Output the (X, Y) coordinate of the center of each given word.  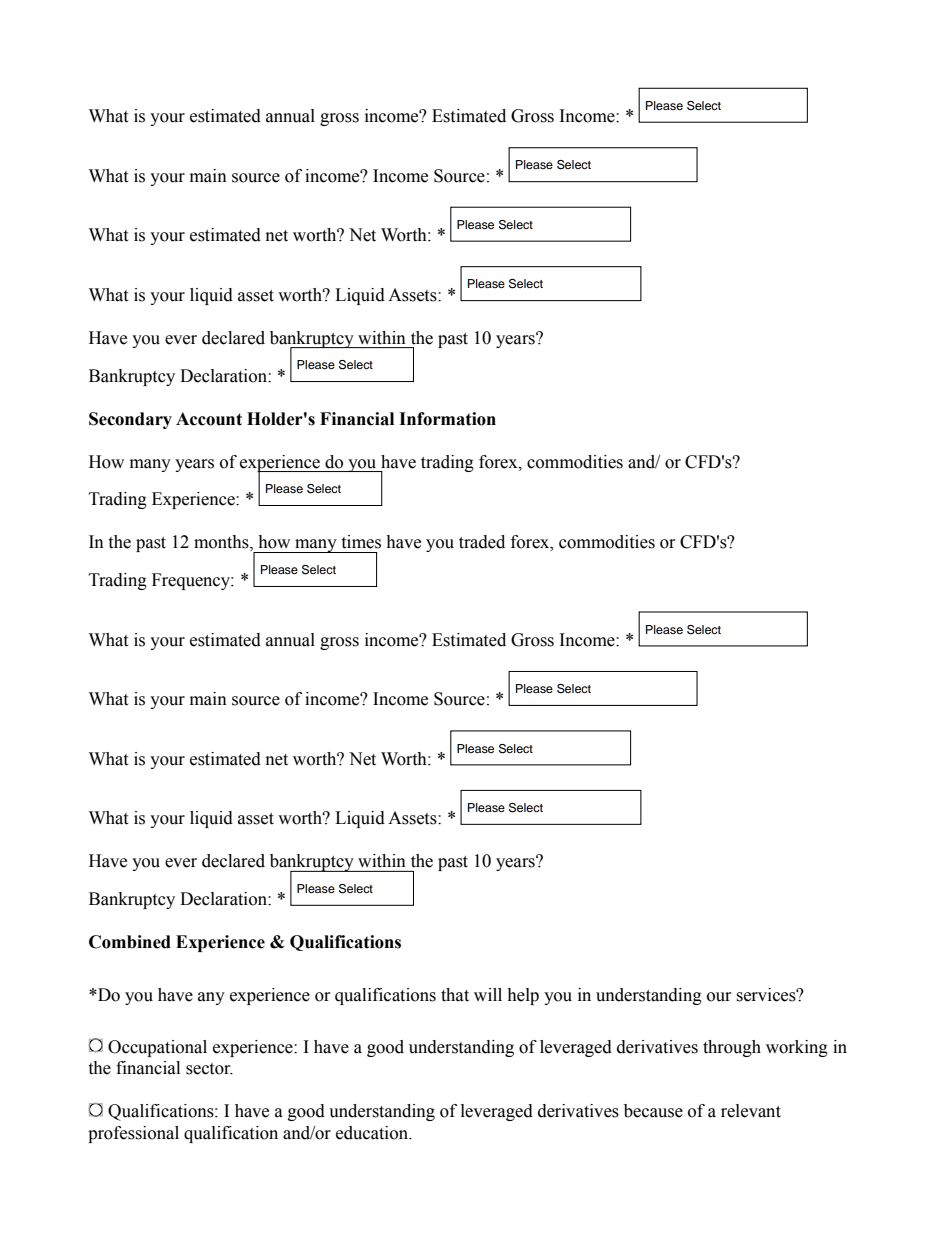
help (523, 996)
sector (209, 1069)
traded (482, 542)
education (373, 1133)
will (488, 994)
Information (447, 419)
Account (209, 419)
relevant (751, 1111)
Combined (130, 942)
